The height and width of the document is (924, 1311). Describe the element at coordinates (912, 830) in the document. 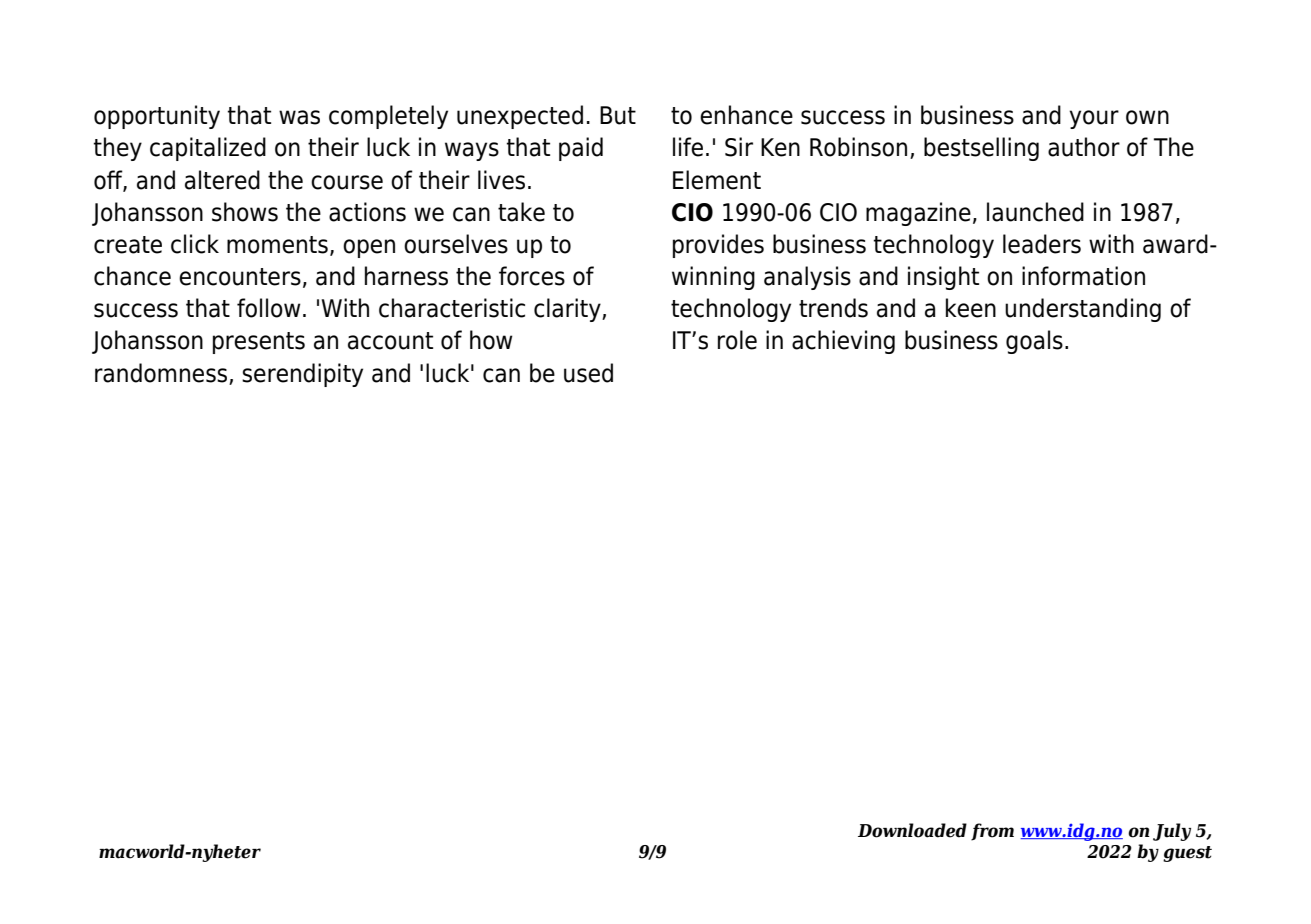

I see `Downloaded` at that location.
